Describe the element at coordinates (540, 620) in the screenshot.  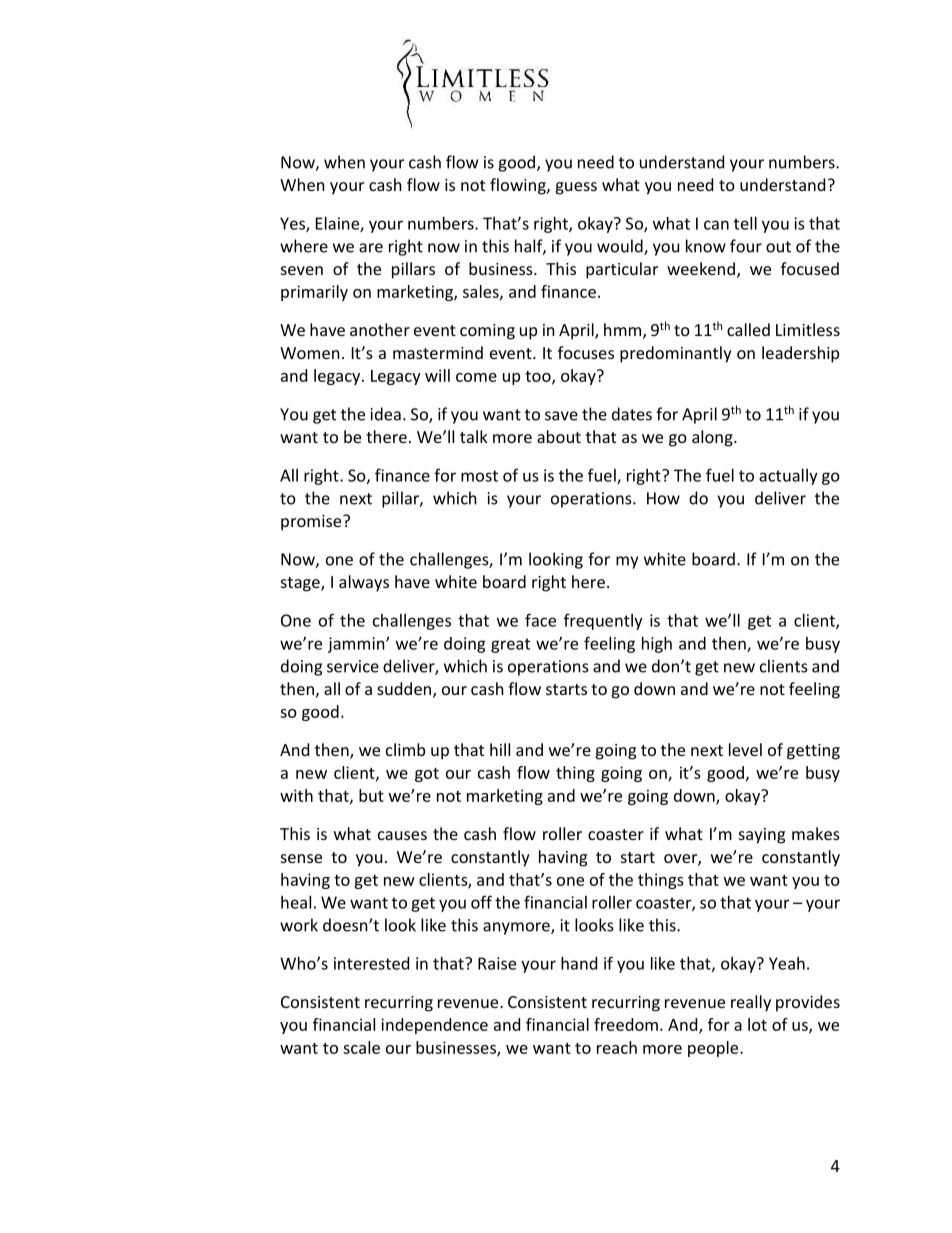
I see `face` at that location.
